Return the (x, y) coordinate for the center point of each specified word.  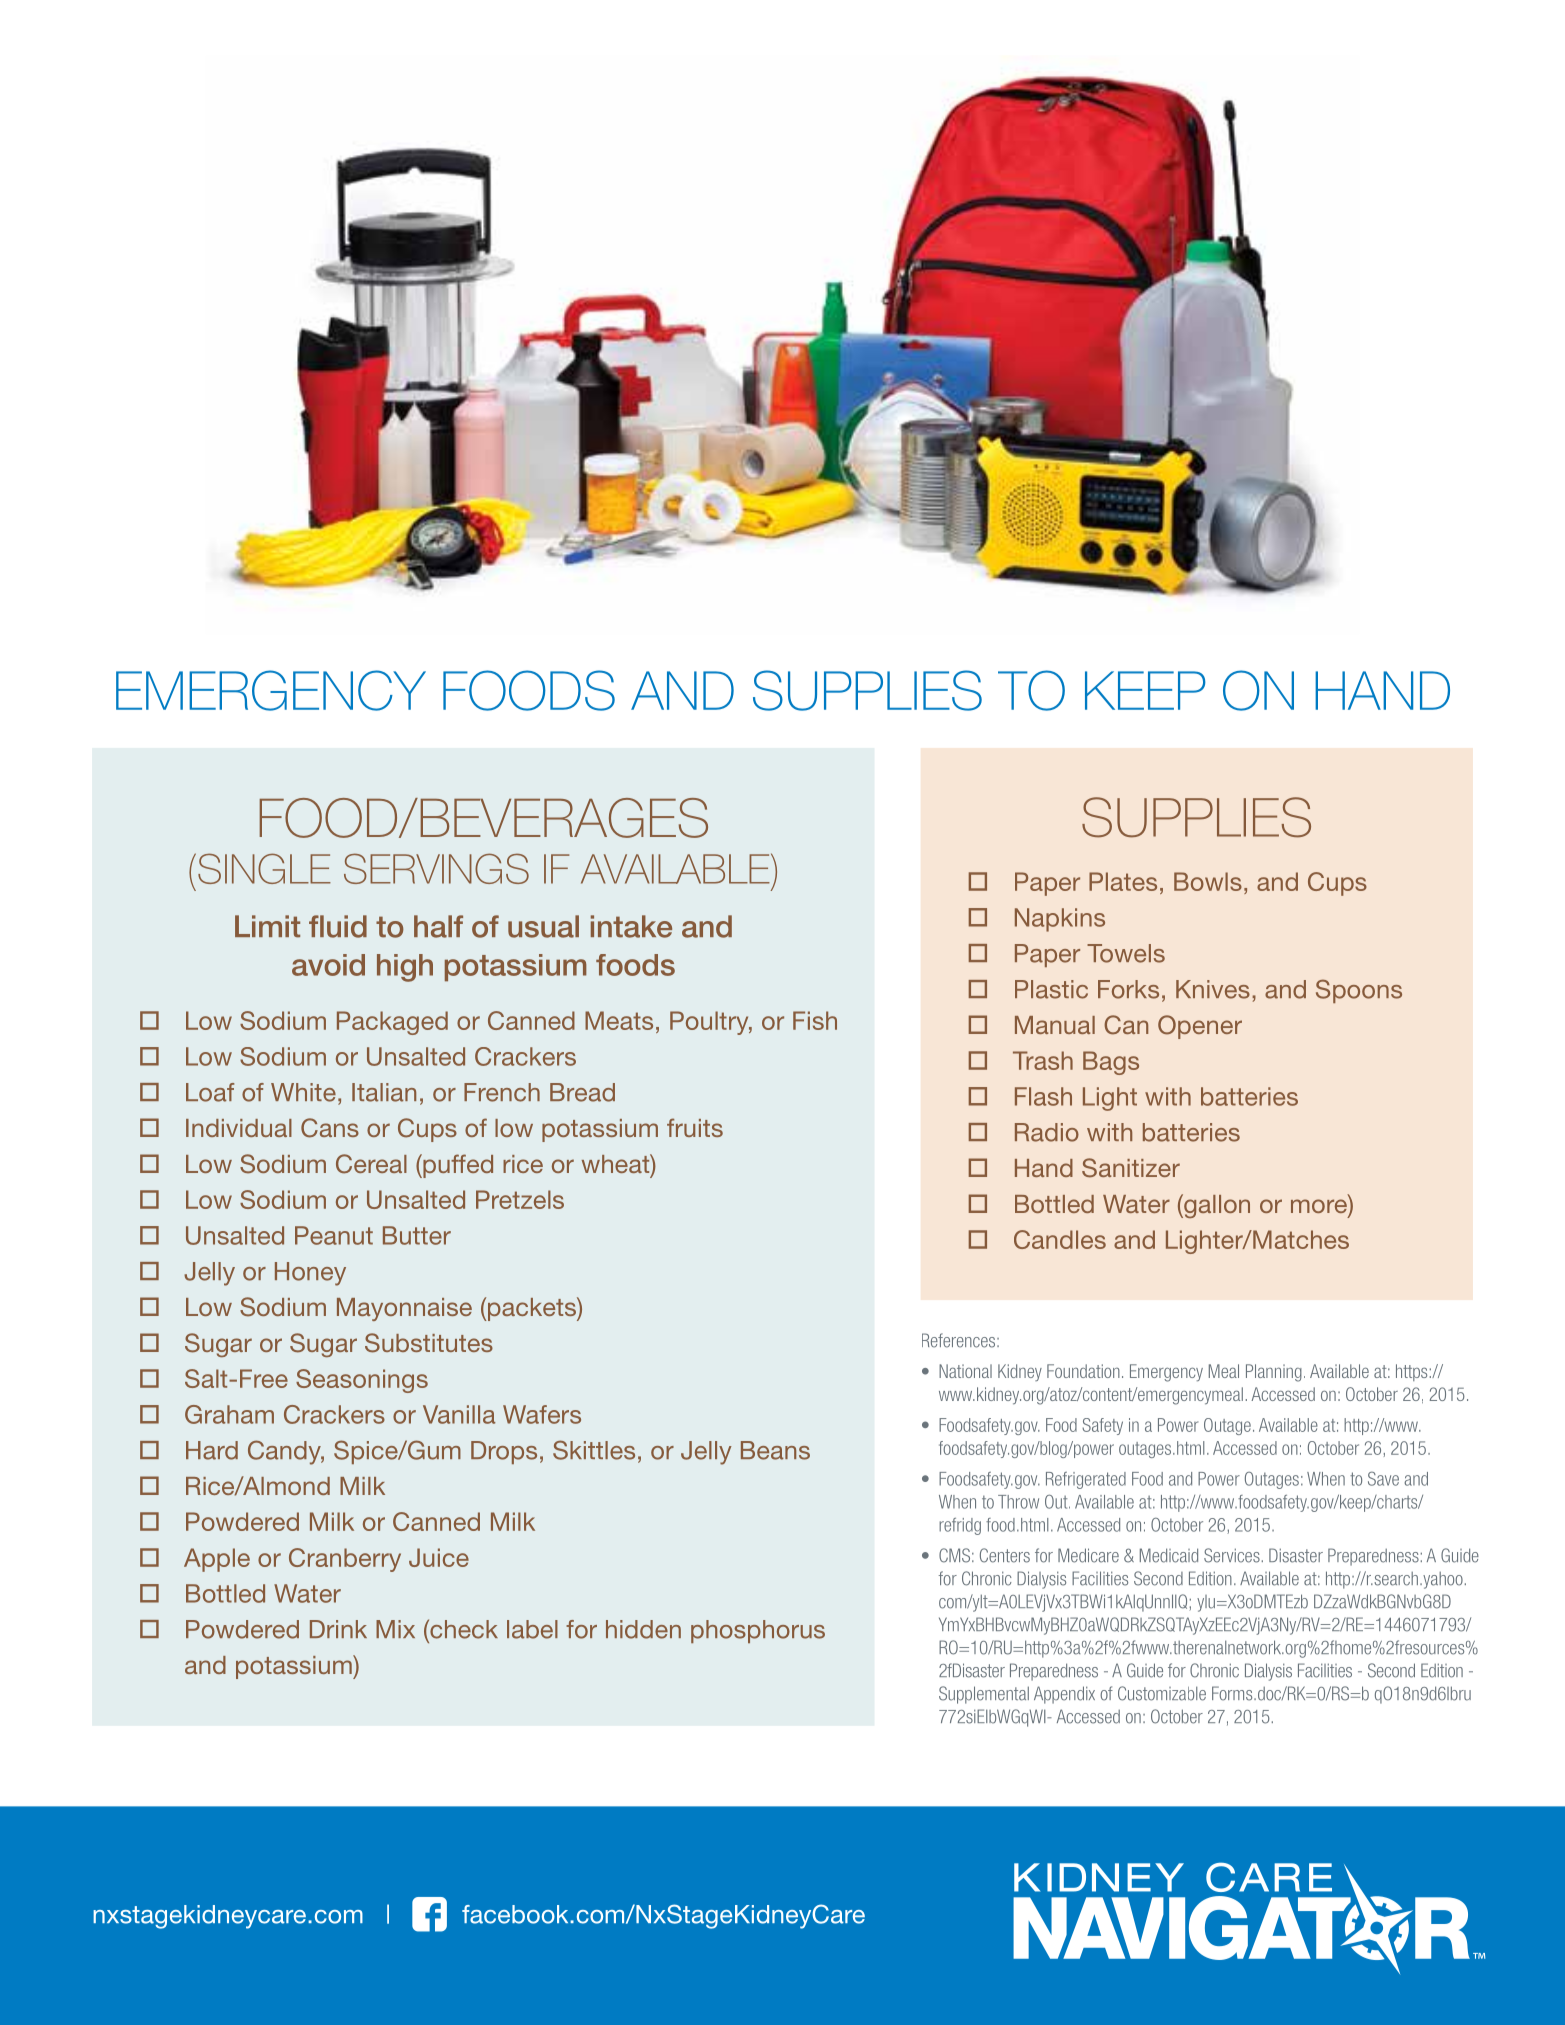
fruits (695, 1127)
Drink (338, 1629)
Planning (1274, 1373)
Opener (1200, 1027)
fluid (338, 926)
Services (1232, 1555)
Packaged (392, 1023)
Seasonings (362, 1381)
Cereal (371, 1164)
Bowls (1208, 881)
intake (631, 926)
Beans (775, 1450)
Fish (815, 1020)
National (965, 1371)
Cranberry (345, 1560)
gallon (1216, 1206)
